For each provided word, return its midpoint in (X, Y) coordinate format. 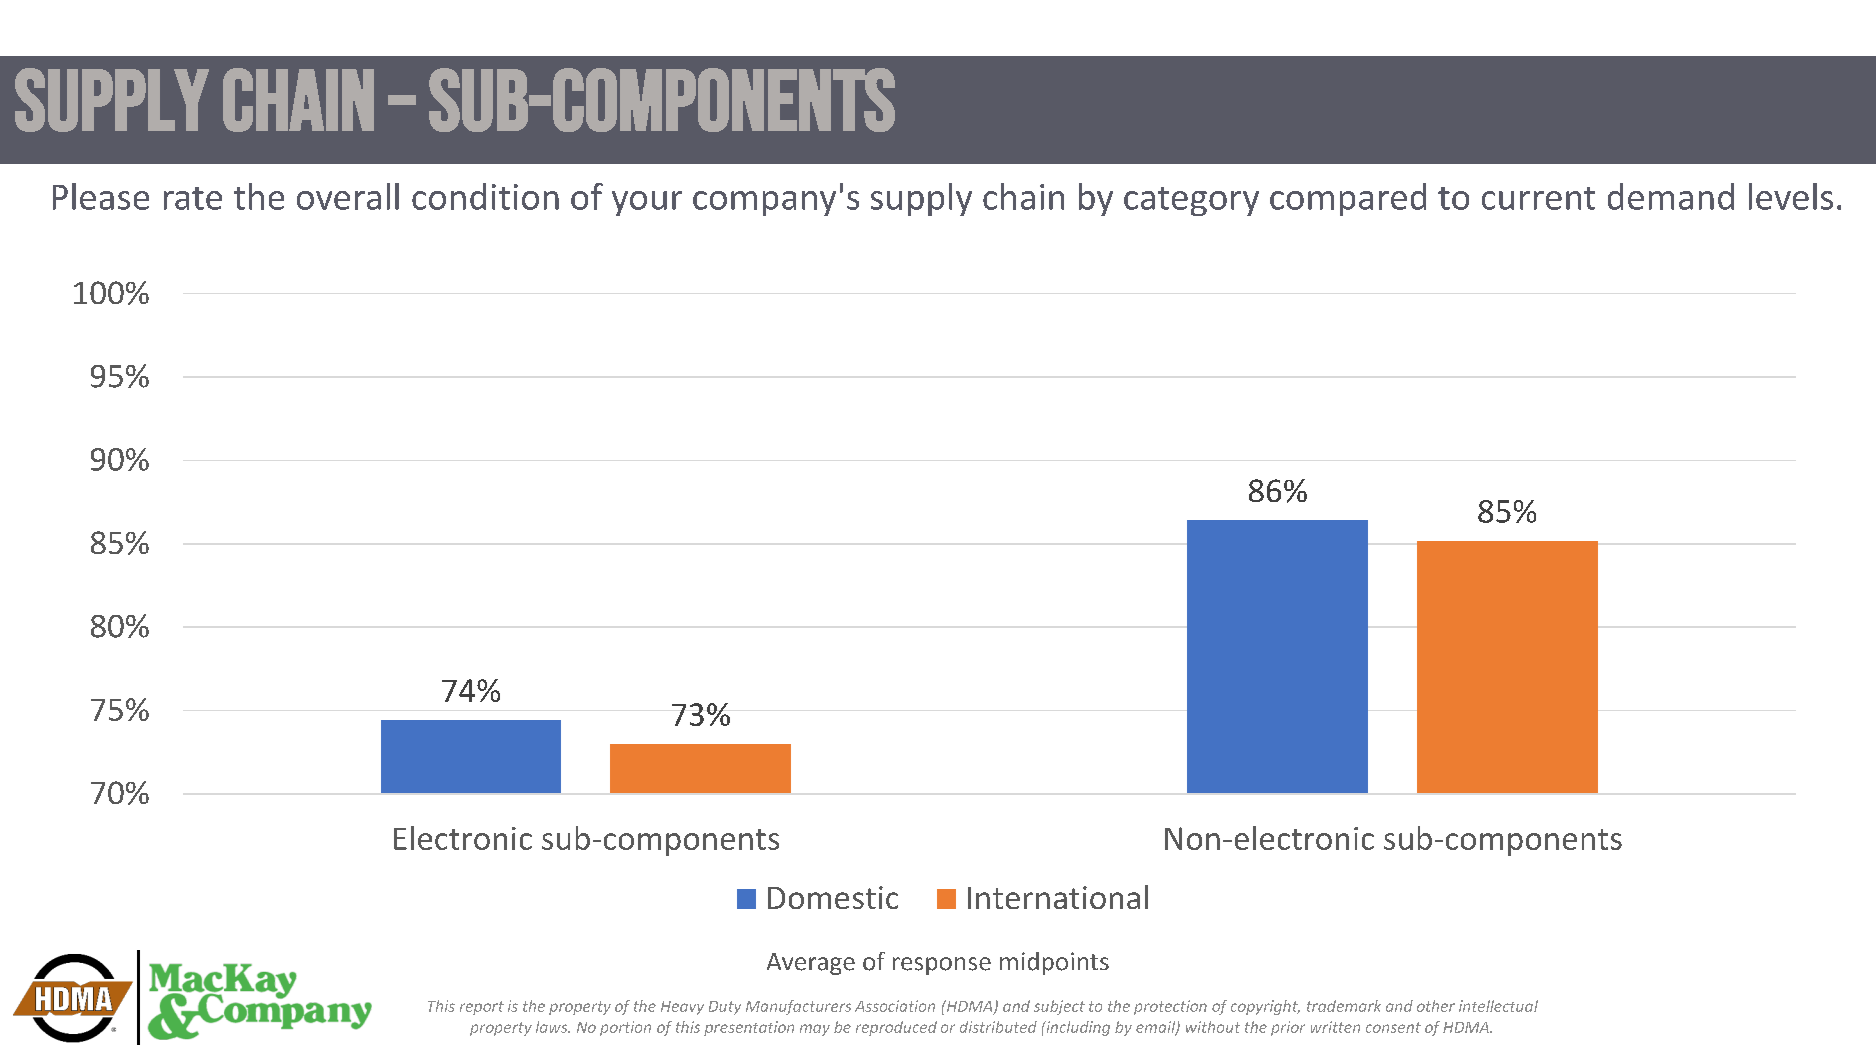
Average (811, 964)
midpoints (1054, 963)
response (942, 966)
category (1191, 201)
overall (348, 196)
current (1538, 198)
